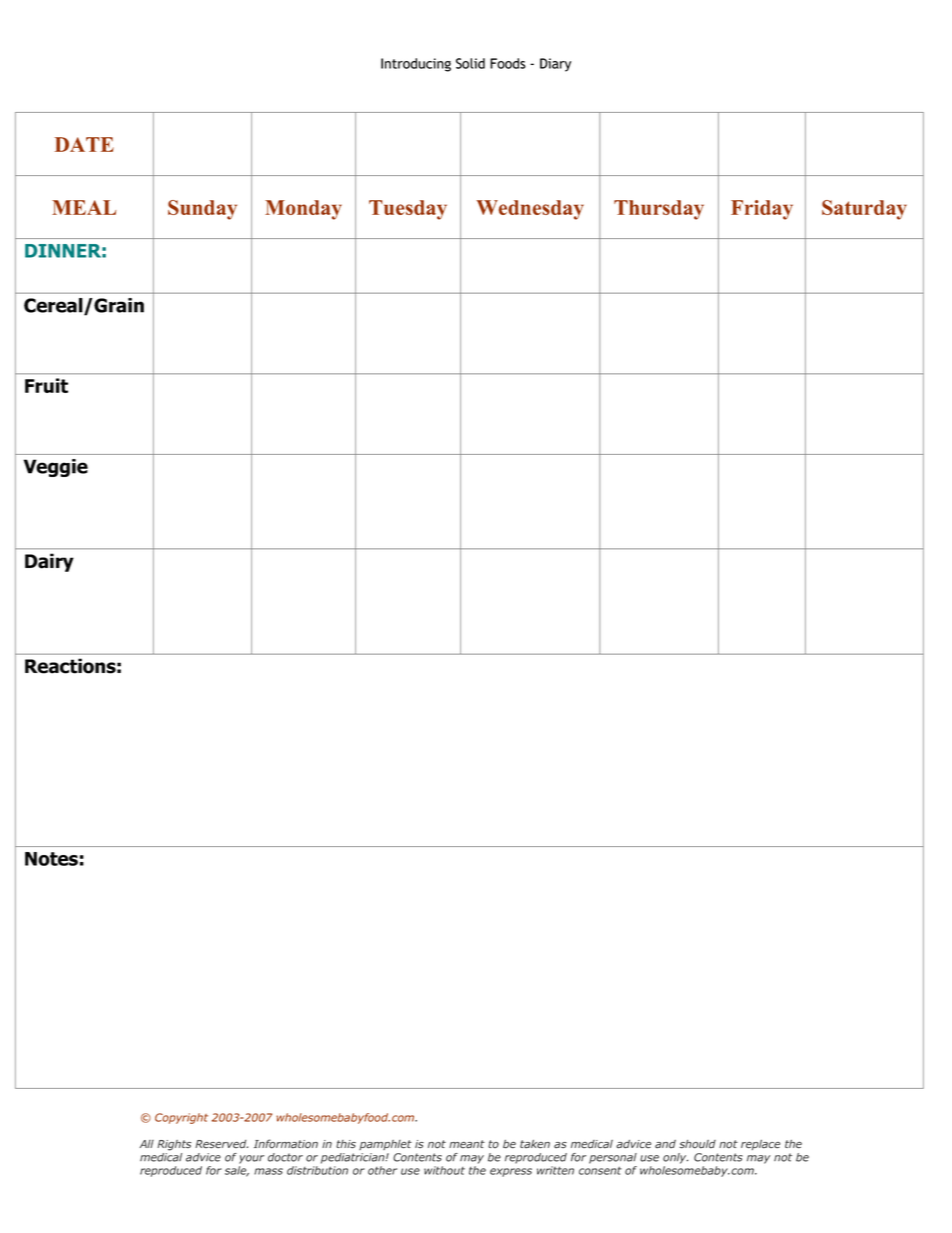 This screenshot has height=1233, width=952. Describe the element at coordinates (56, 468) in the screenshot. I see `Veggie` at that location.
